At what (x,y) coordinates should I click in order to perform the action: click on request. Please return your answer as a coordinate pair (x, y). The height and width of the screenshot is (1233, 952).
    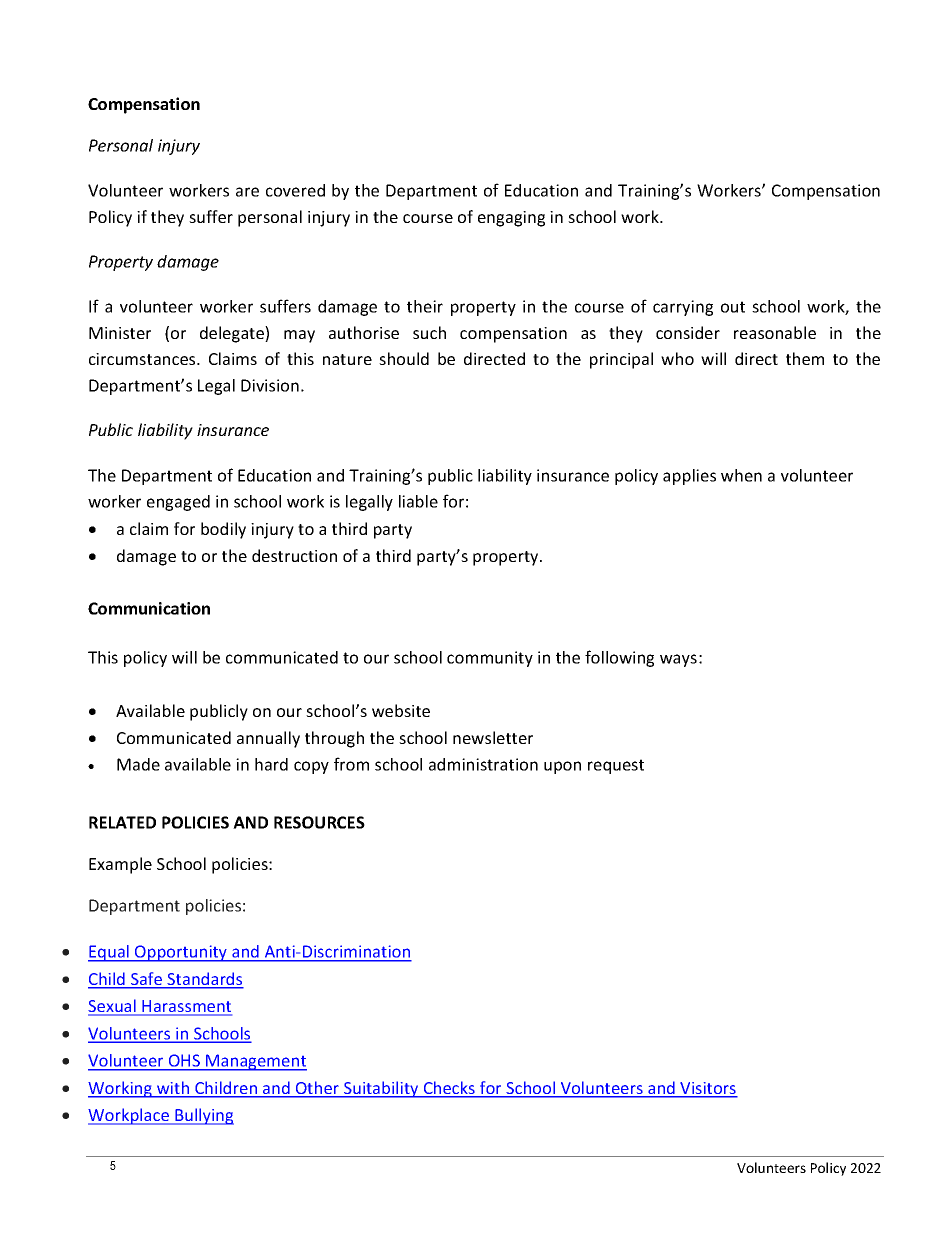
    Looking at the image, I should click on (616, 766).
